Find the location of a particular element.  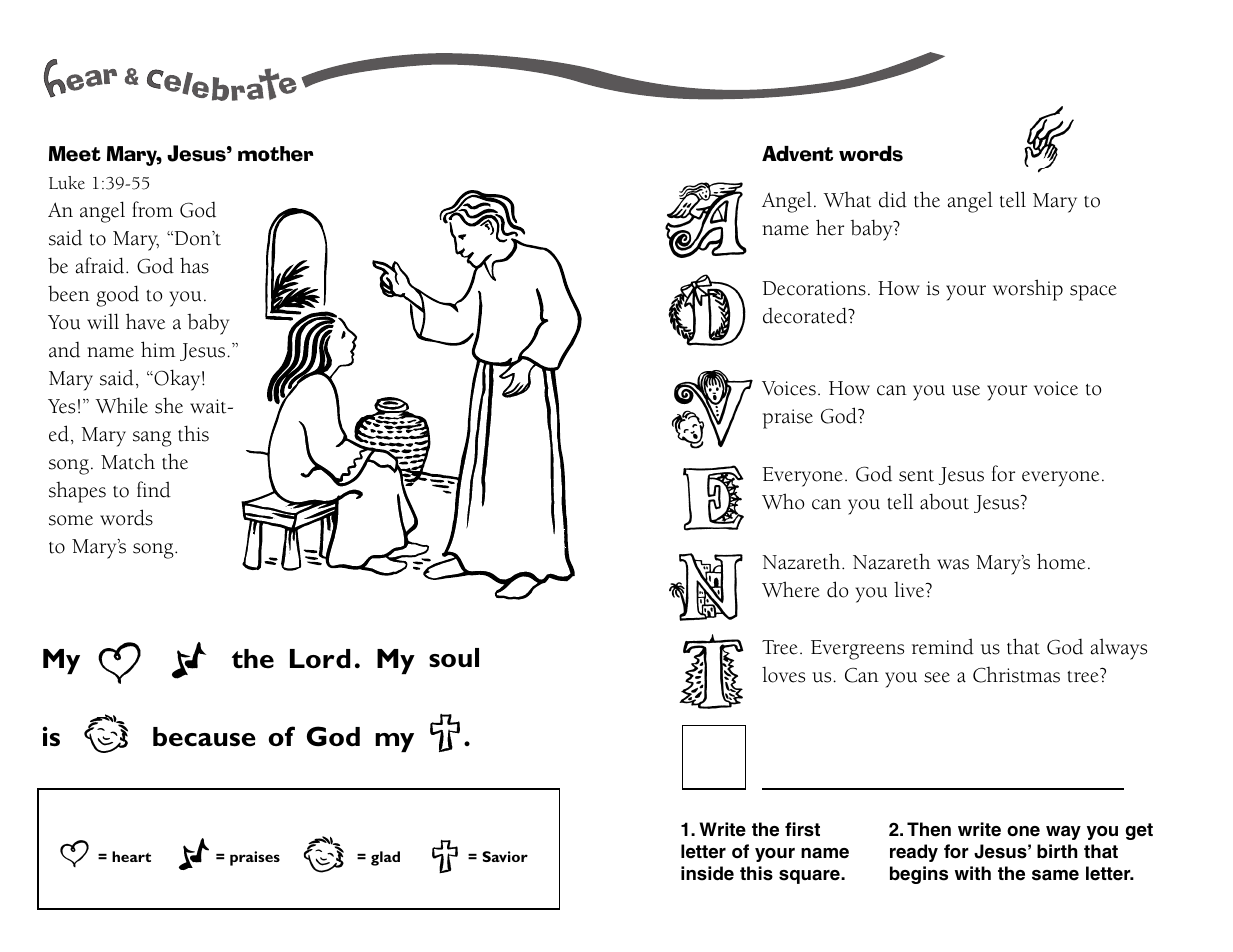

mother is located at coordinates (275, 154).
